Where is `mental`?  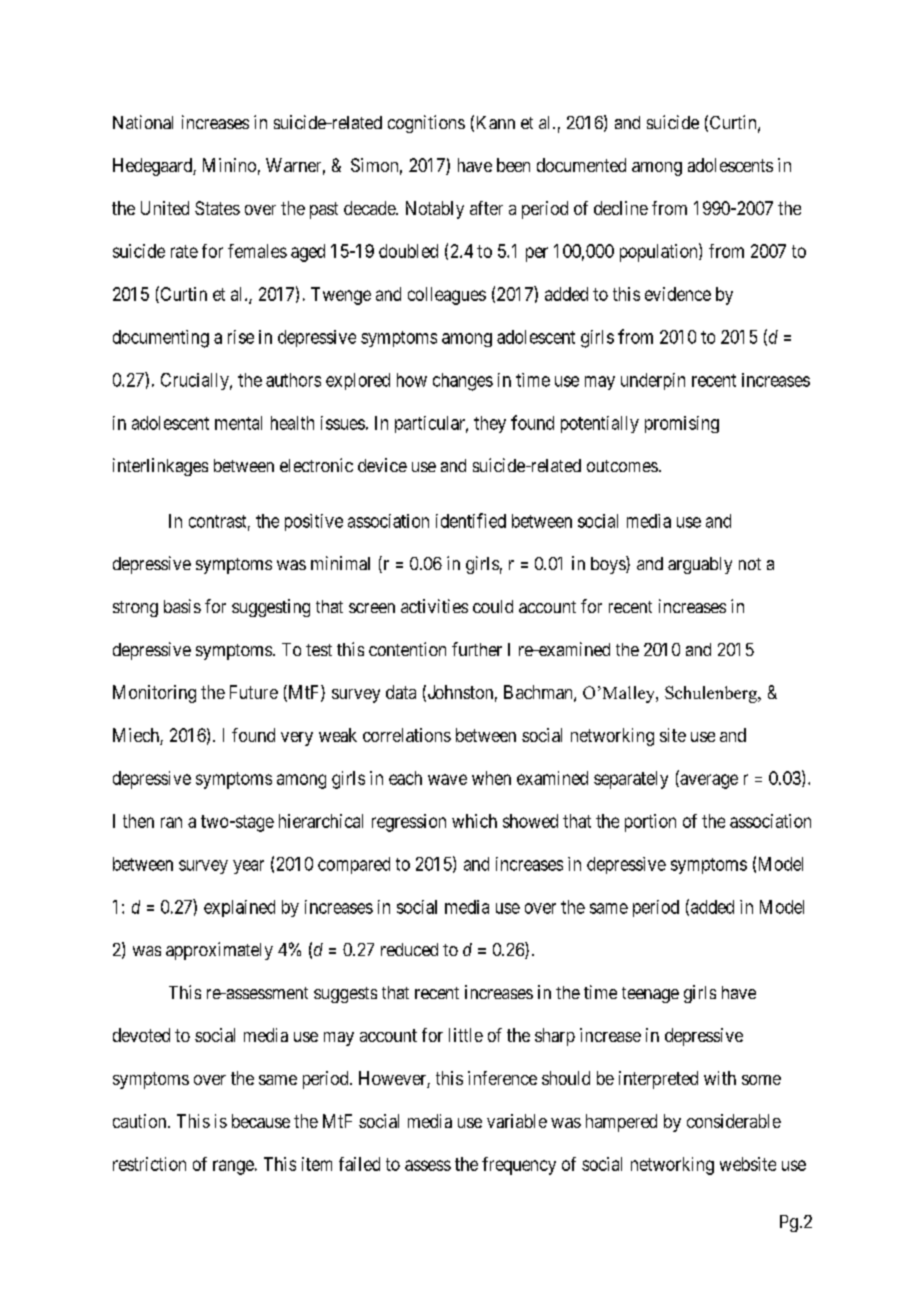 mental is located at coordinates (238, 423).
